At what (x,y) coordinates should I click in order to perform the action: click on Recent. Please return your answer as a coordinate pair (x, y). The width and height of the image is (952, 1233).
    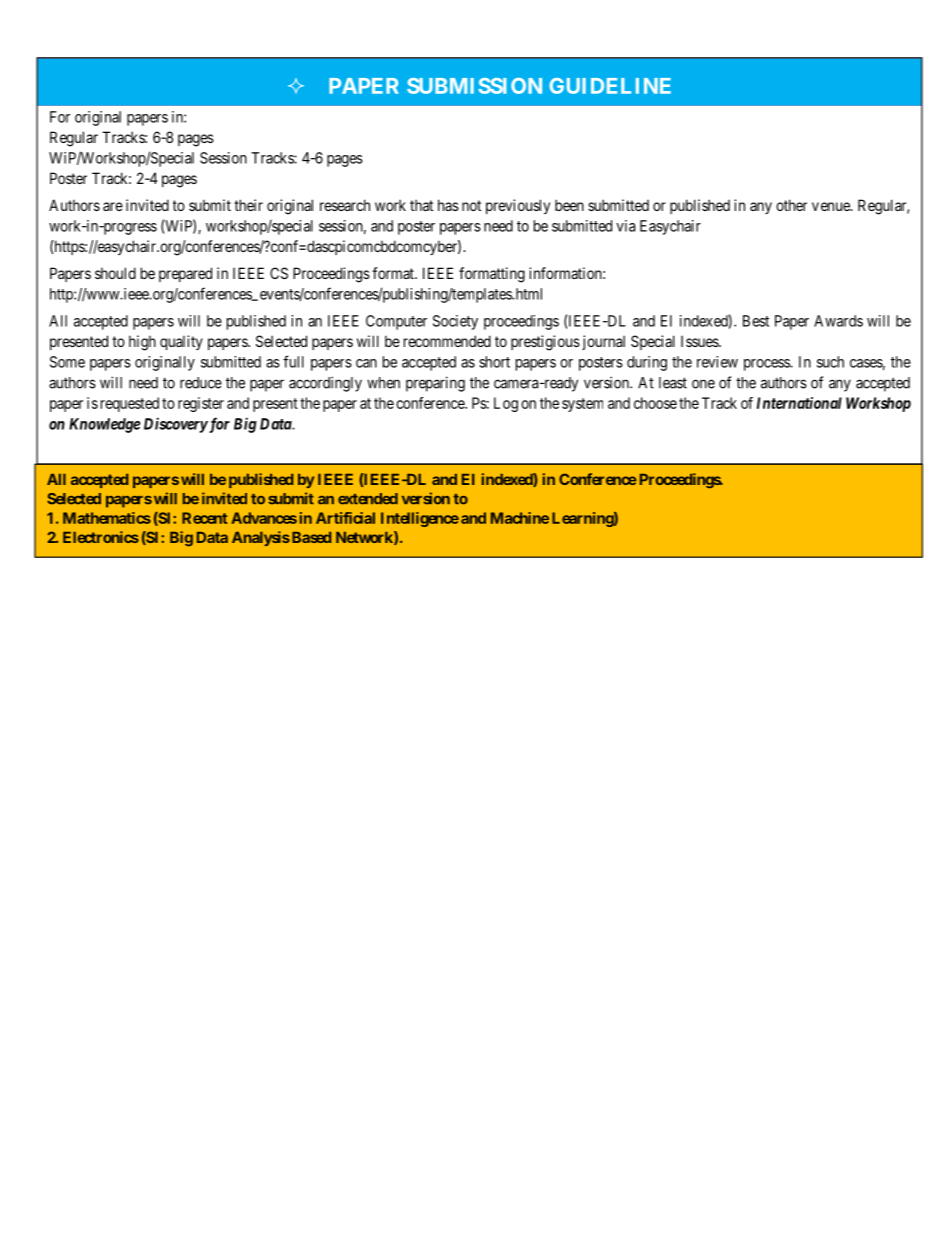
    Looking at the image, I should click on (204, 518).
